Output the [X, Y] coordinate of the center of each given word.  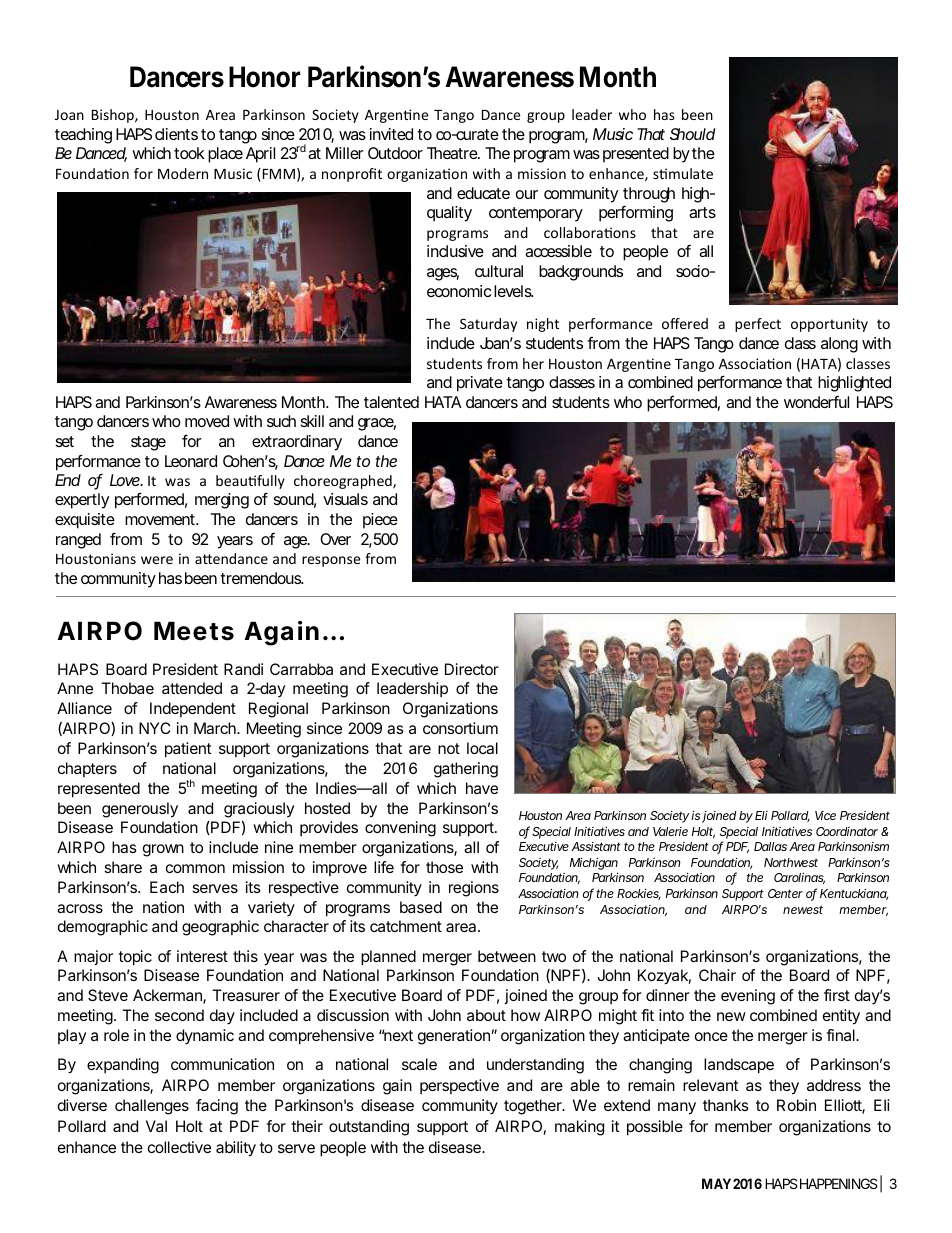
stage [148, 443]
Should [692, 134]
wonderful [816, 401]
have [482, 788]
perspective [459, 1086]
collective [179, 1147]
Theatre [453, 153]
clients [176, 134]
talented [391, 402]
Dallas [770, 846]
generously [140, 810]
